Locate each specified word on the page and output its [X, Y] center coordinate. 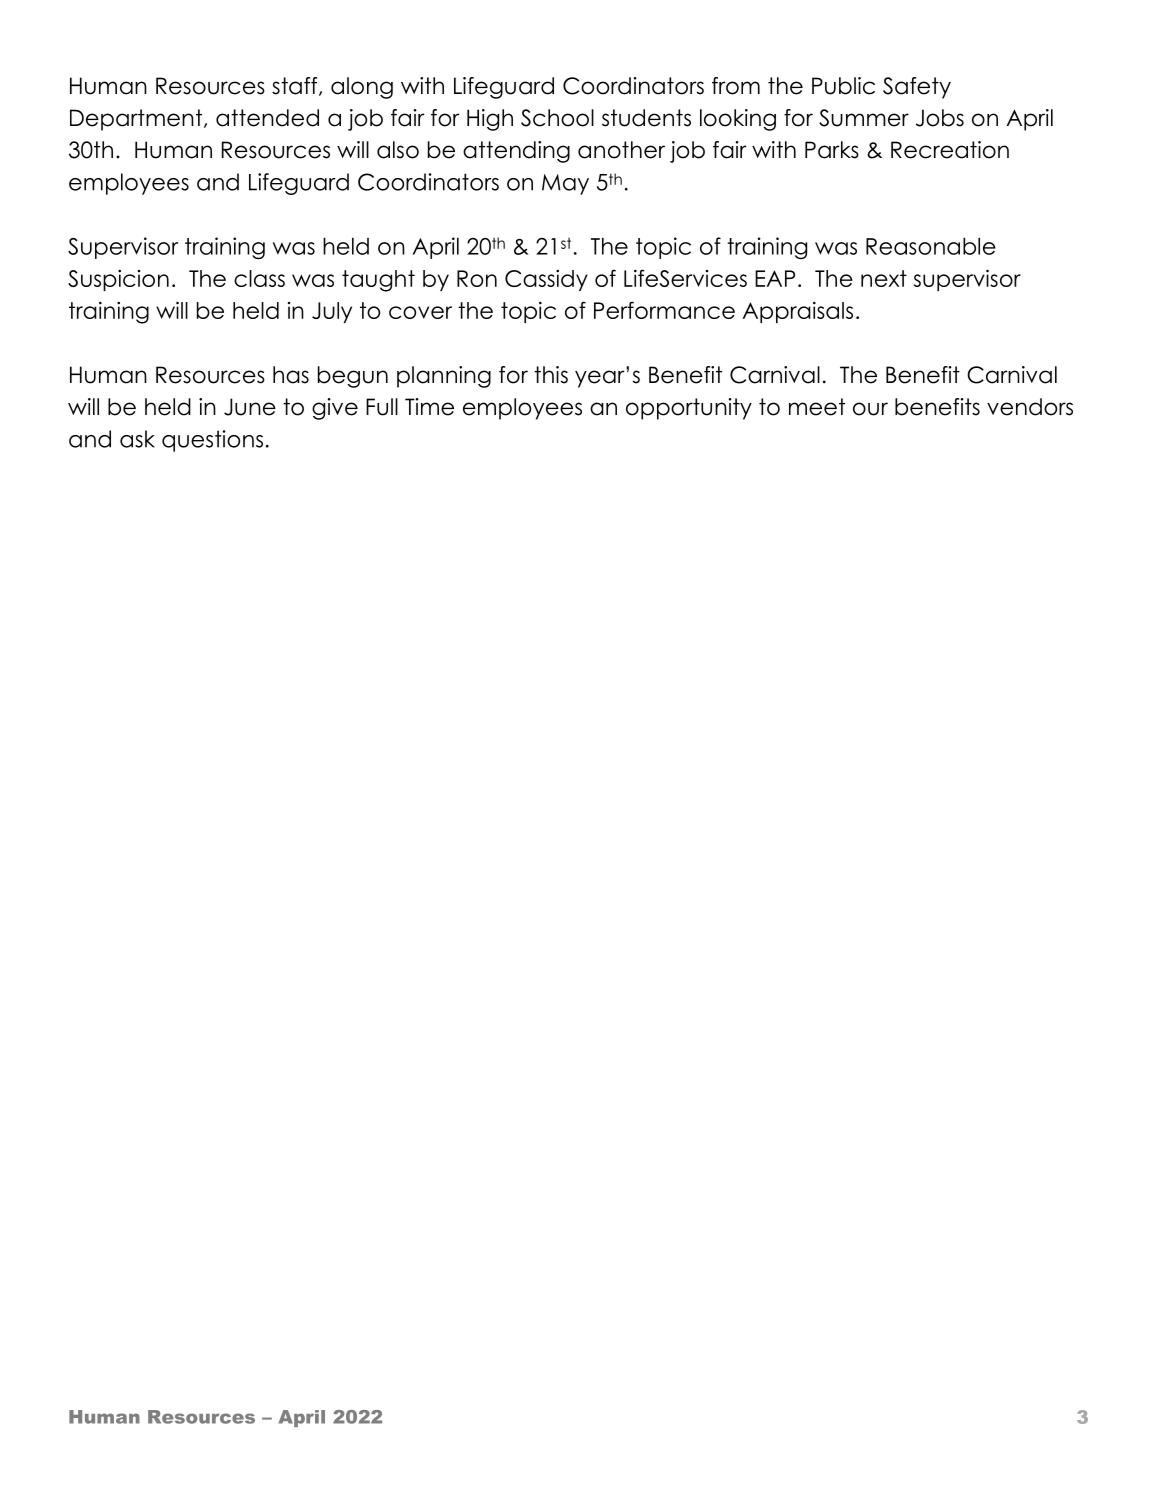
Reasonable [931, 246]
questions [212, 441]
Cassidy [546, 280]
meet [817, 407]
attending [516, 152]
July [332, 312]
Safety [917, 88]
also [398, 150]
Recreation [950, 150]
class [259, 278]
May [565, 184]
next [884, 278]
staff [296, 86]
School [557, 118]
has [291, 375]
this [551, 375]
